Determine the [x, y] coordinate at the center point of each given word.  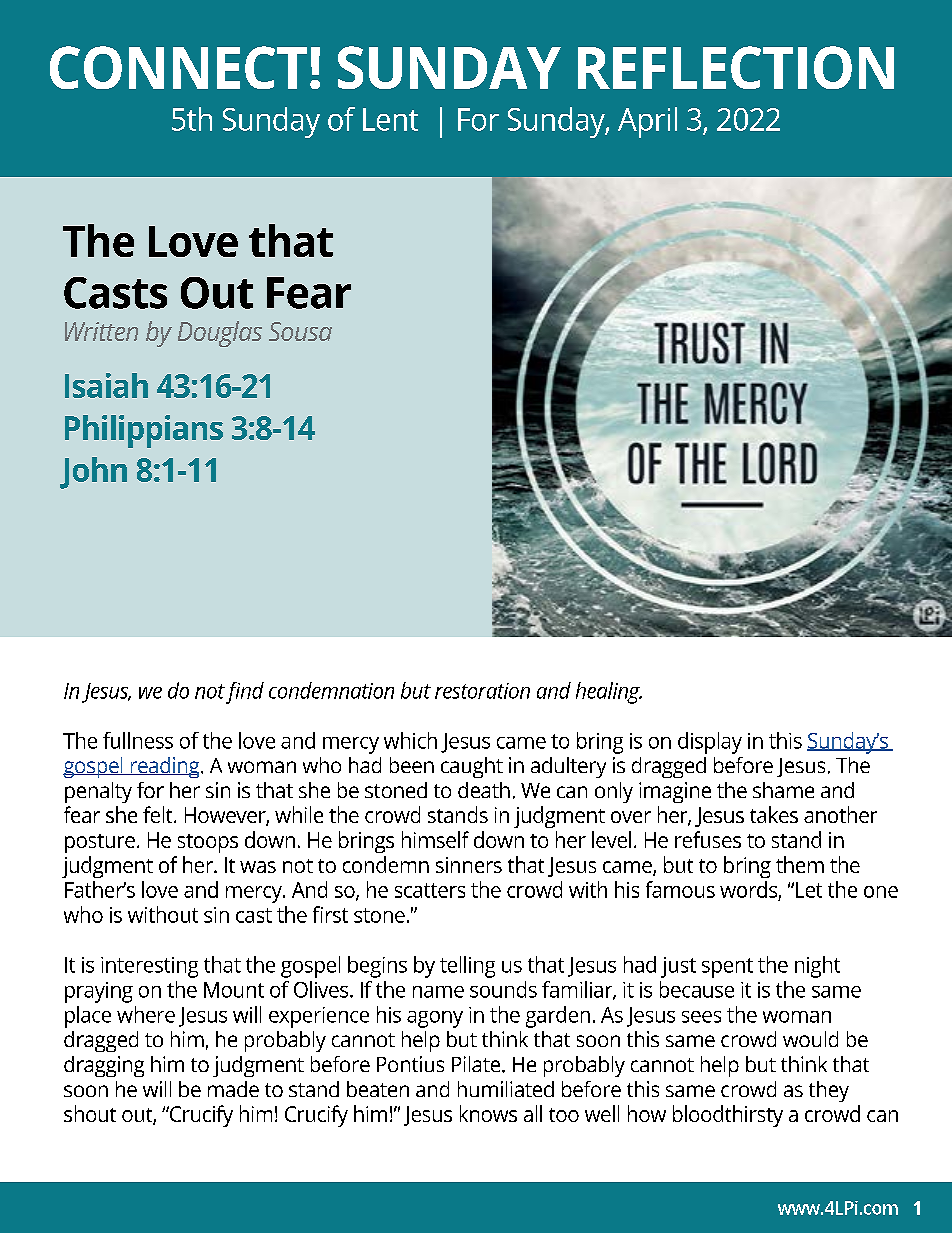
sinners [469, 865]
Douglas [220, 334]
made [233, 1089]
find [245, 693]
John [93, 473]
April [647, 122]
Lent [390, 119]
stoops [208, 843]
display [710, 743]
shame [783, 790]
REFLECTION [736, 67]
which [410, 740]
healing [609, 693]
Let [809, 890]
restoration [482, 691]
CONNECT [178, 67]
